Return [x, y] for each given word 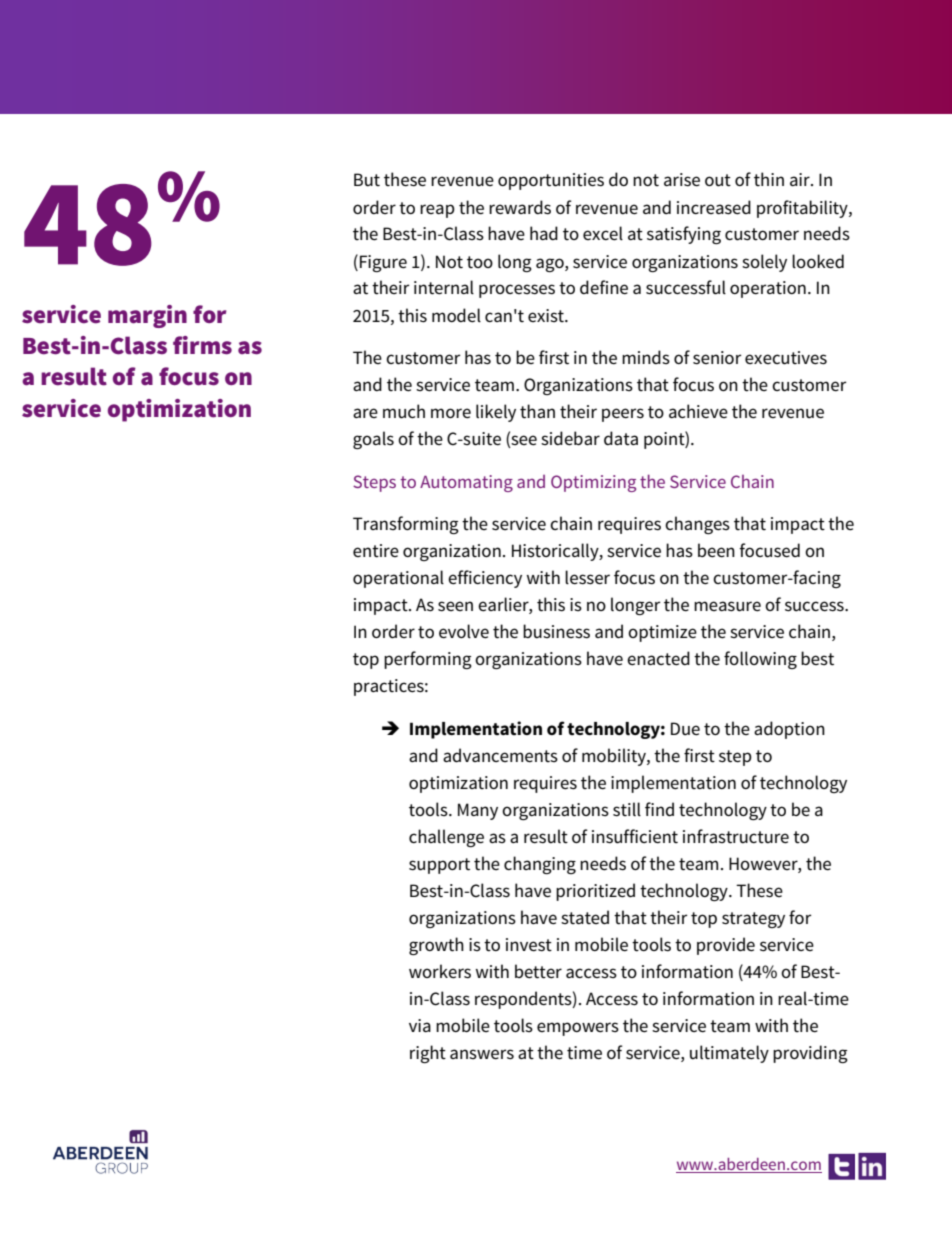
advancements [500, 755]
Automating [466, 483]
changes [697, 525]
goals [373, 440]
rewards [520, 207]
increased [714, 207]
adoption [789, 730]
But [367, 180]
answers [482, 1054]
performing [428, 660]
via [420, 1025]
